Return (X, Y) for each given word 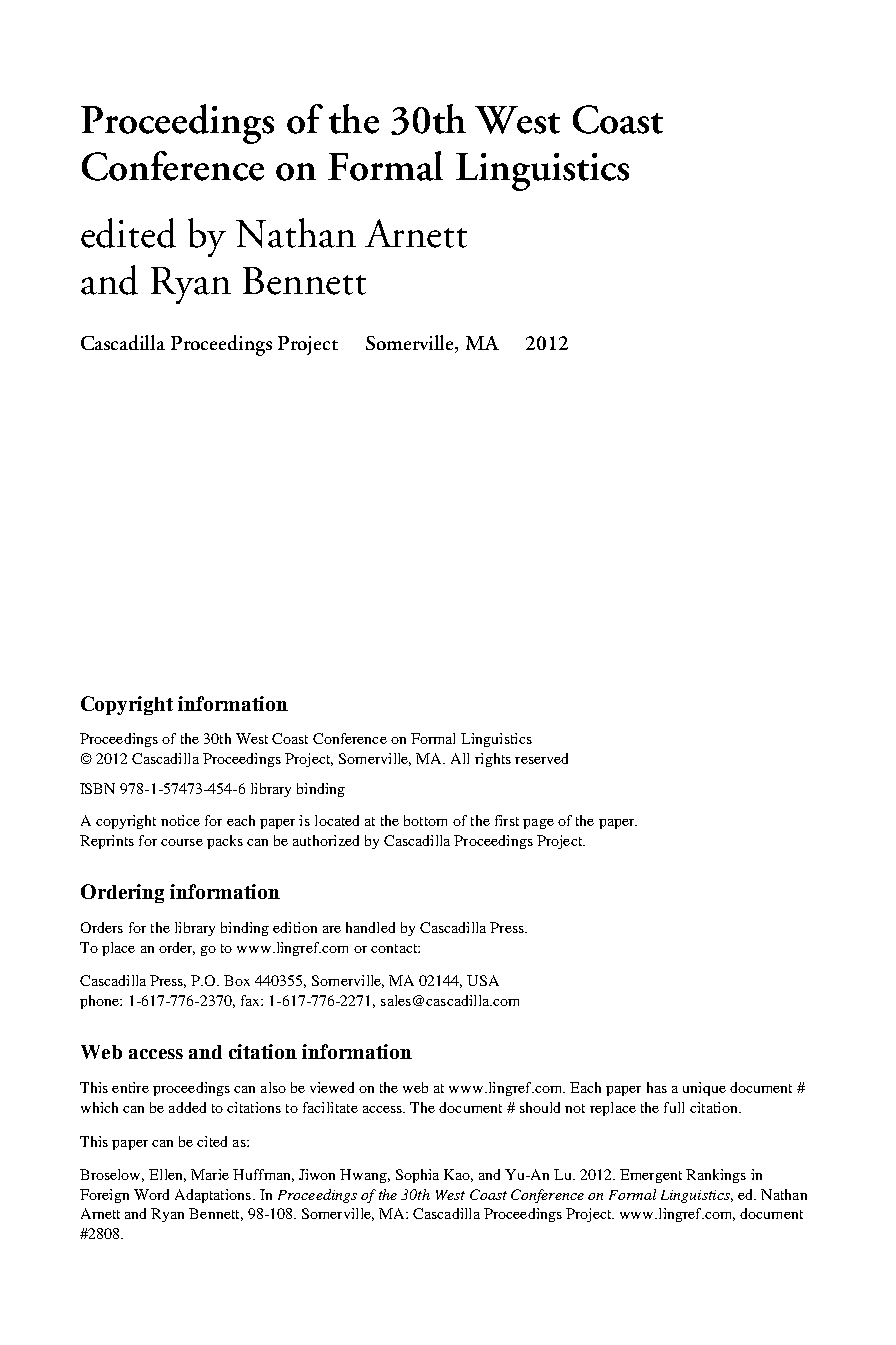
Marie (210, 1174)
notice (180, 820)
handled (370, 927)
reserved (541, 758)
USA (483, 980)
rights (493, 760)
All (460, 758)
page (538, 824)
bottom (425, 820)
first (507, 820)
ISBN (97, 788)
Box (237, 980)
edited (128, 233)
